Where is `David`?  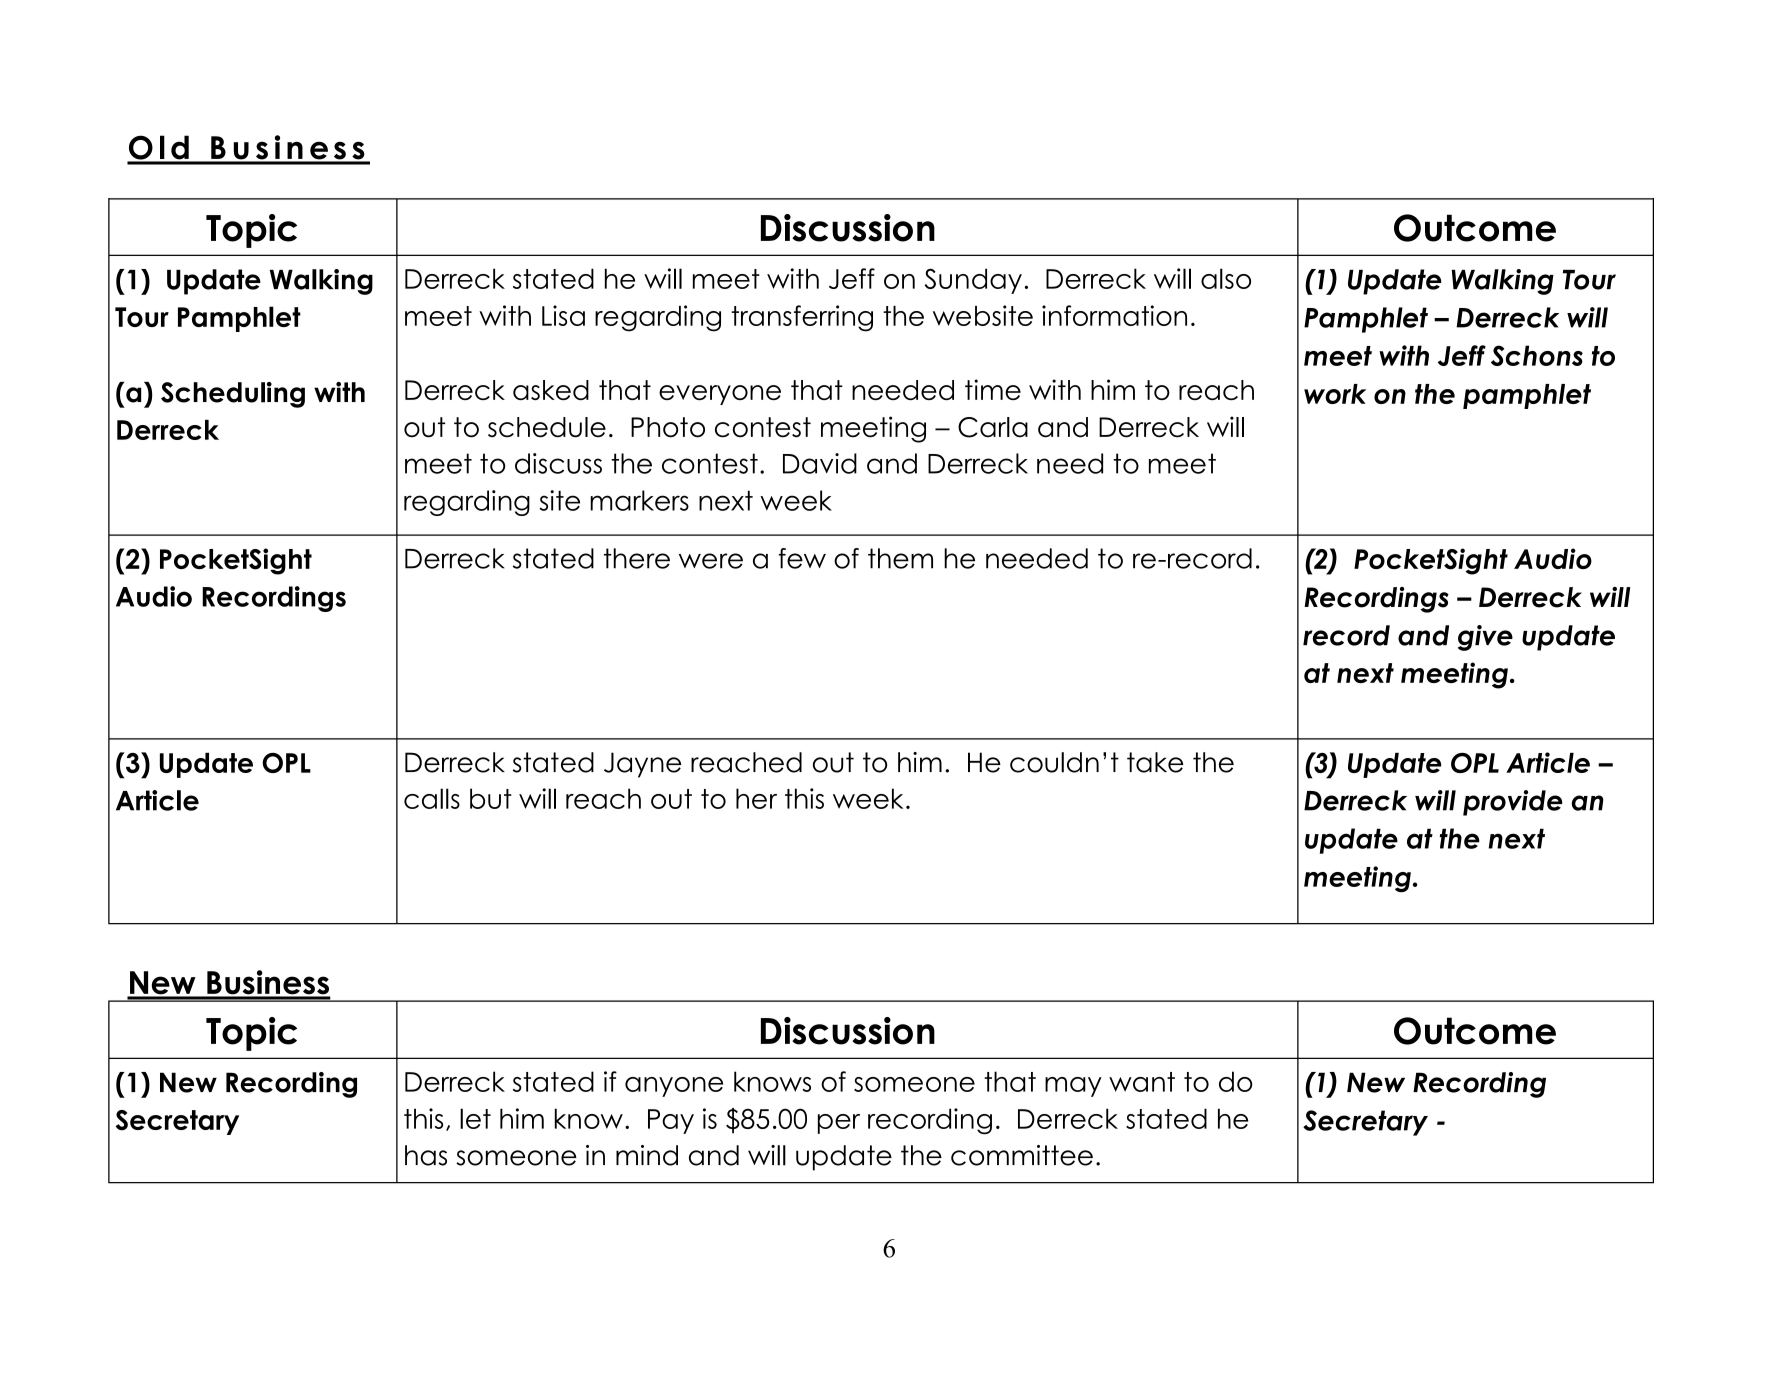 David is located at coordinates (820, 463).
